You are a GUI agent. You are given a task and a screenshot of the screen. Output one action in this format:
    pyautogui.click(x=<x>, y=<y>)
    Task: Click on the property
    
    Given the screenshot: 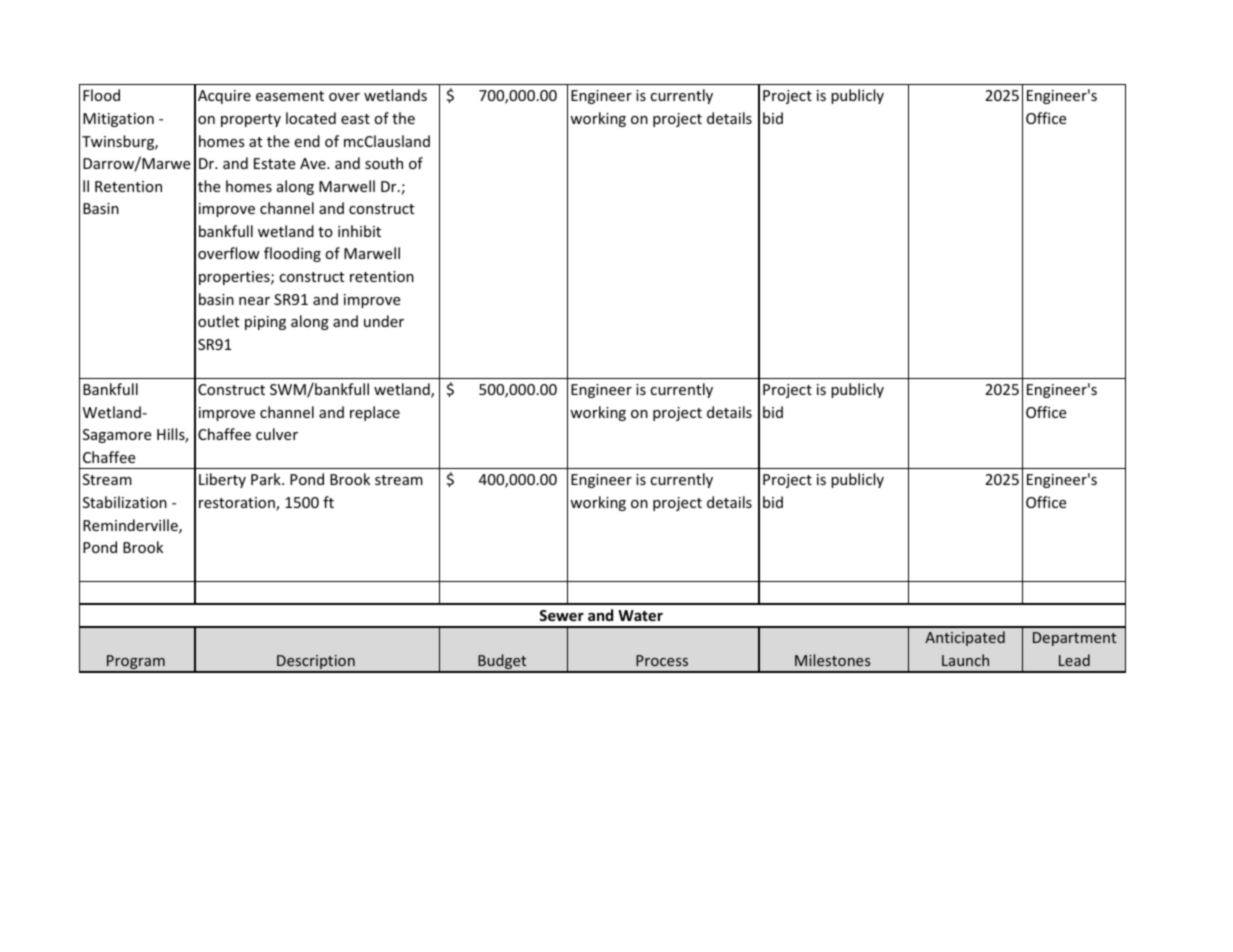 What is the action you would take?
    pyautogui.click(x=251, y=120)
